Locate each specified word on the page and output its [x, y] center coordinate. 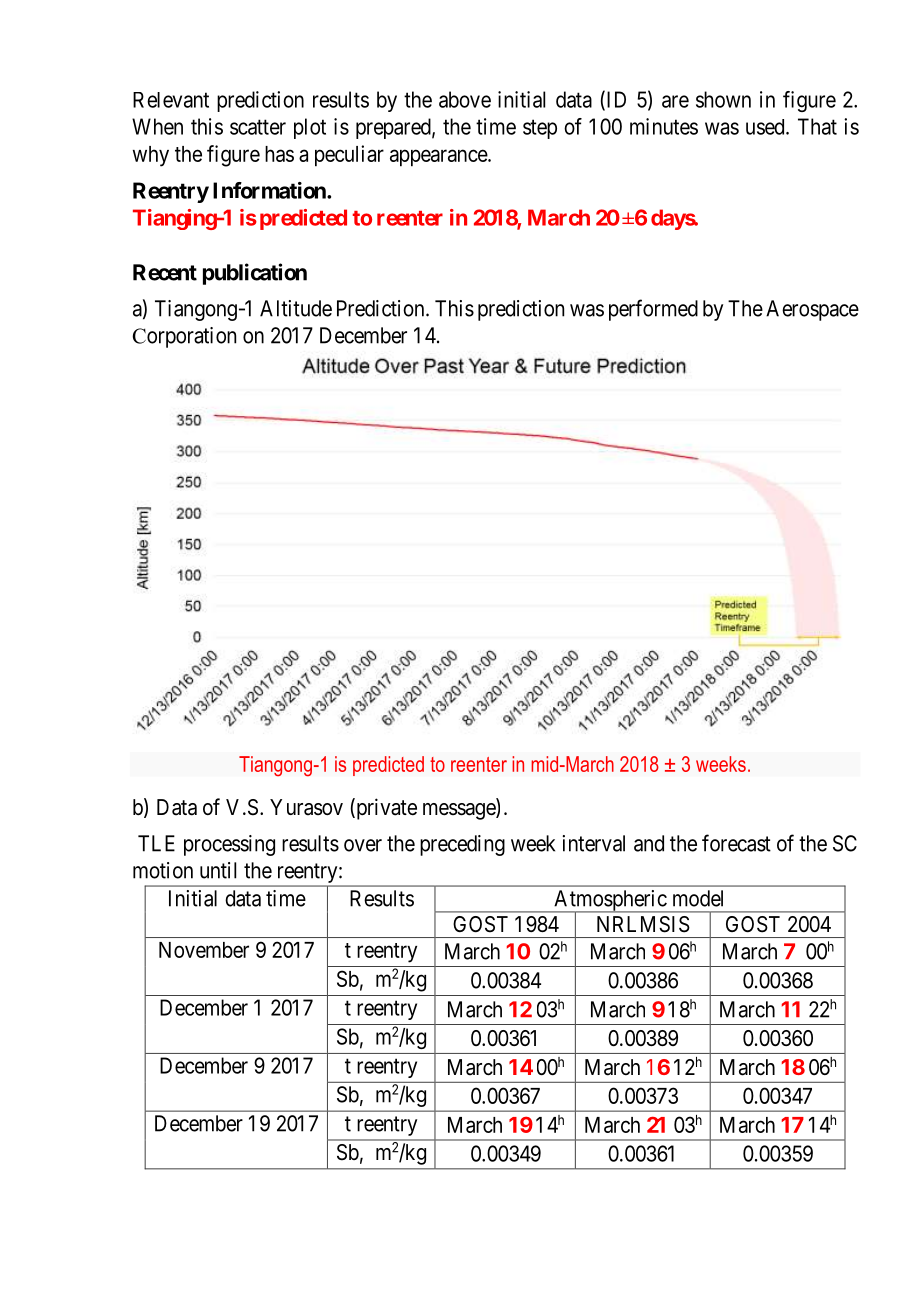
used [766, 127]
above [465, 99]
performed [653, 310]
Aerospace [812, 310]
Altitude [296, 308]
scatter [258, 127]
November [204, 950]
